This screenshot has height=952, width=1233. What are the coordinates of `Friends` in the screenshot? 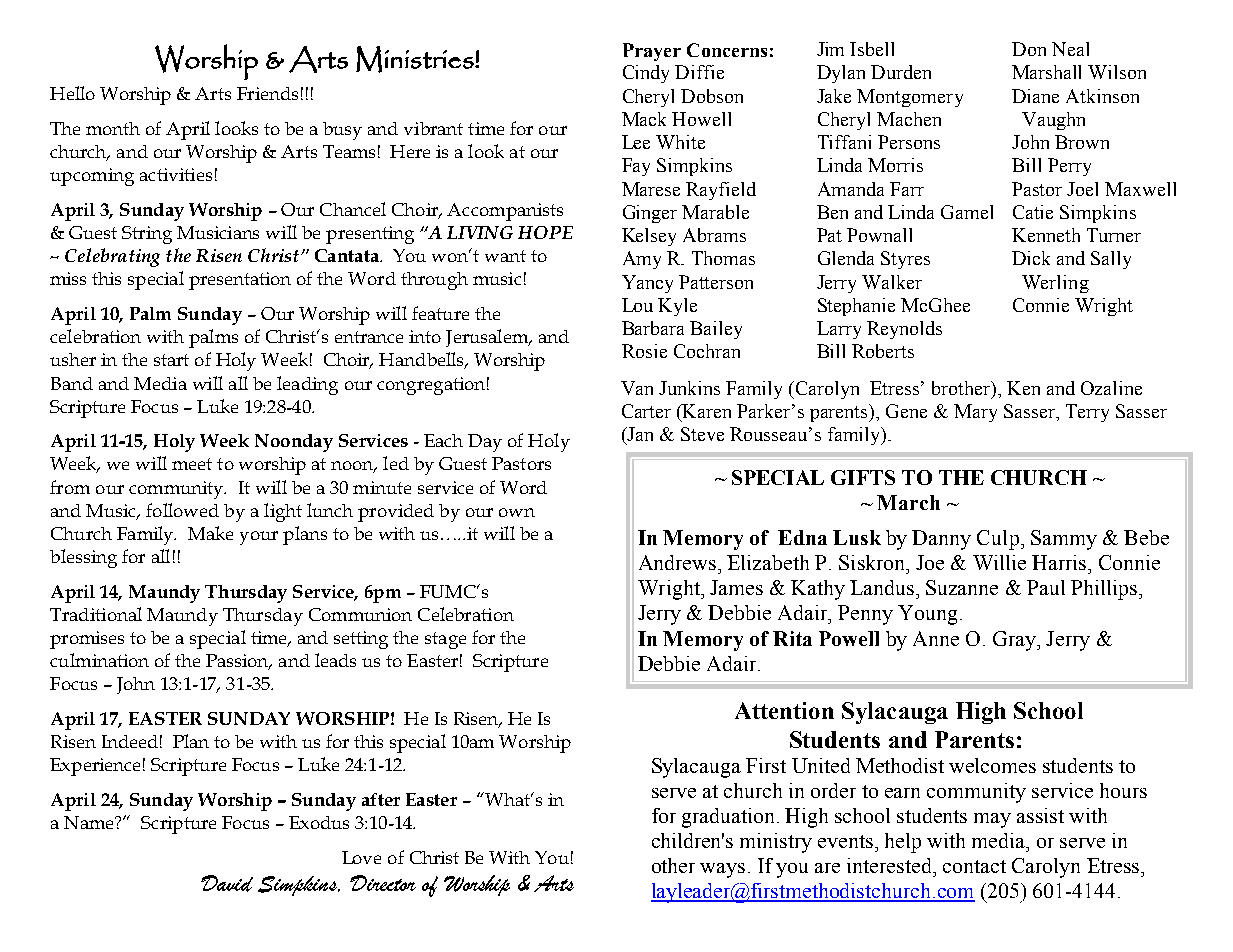 It's located at (267, 93).
